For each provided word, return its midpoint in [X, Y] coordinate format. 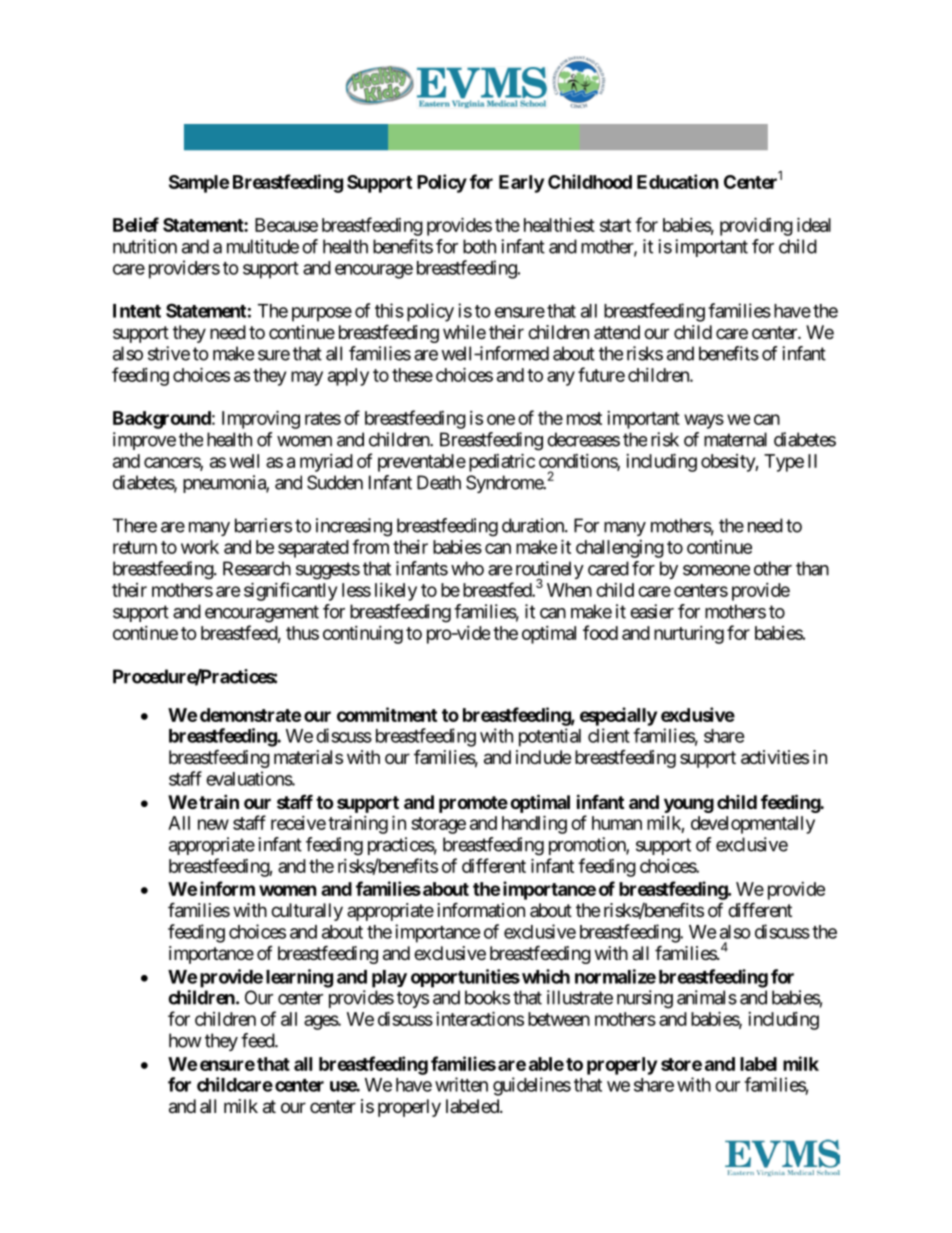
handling [534, 824]
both [479, 246]
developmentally [753, 825]
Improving [261, 419]
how [185, 1040]
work [200, 547]
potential [550, 737]
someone [716, 570]
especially [618, 716]
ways [704, 421]
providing [756, 226]
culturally [307, 912]
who [467, 568]
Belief [136, 224]
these [412, 375]
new [213, 824]
